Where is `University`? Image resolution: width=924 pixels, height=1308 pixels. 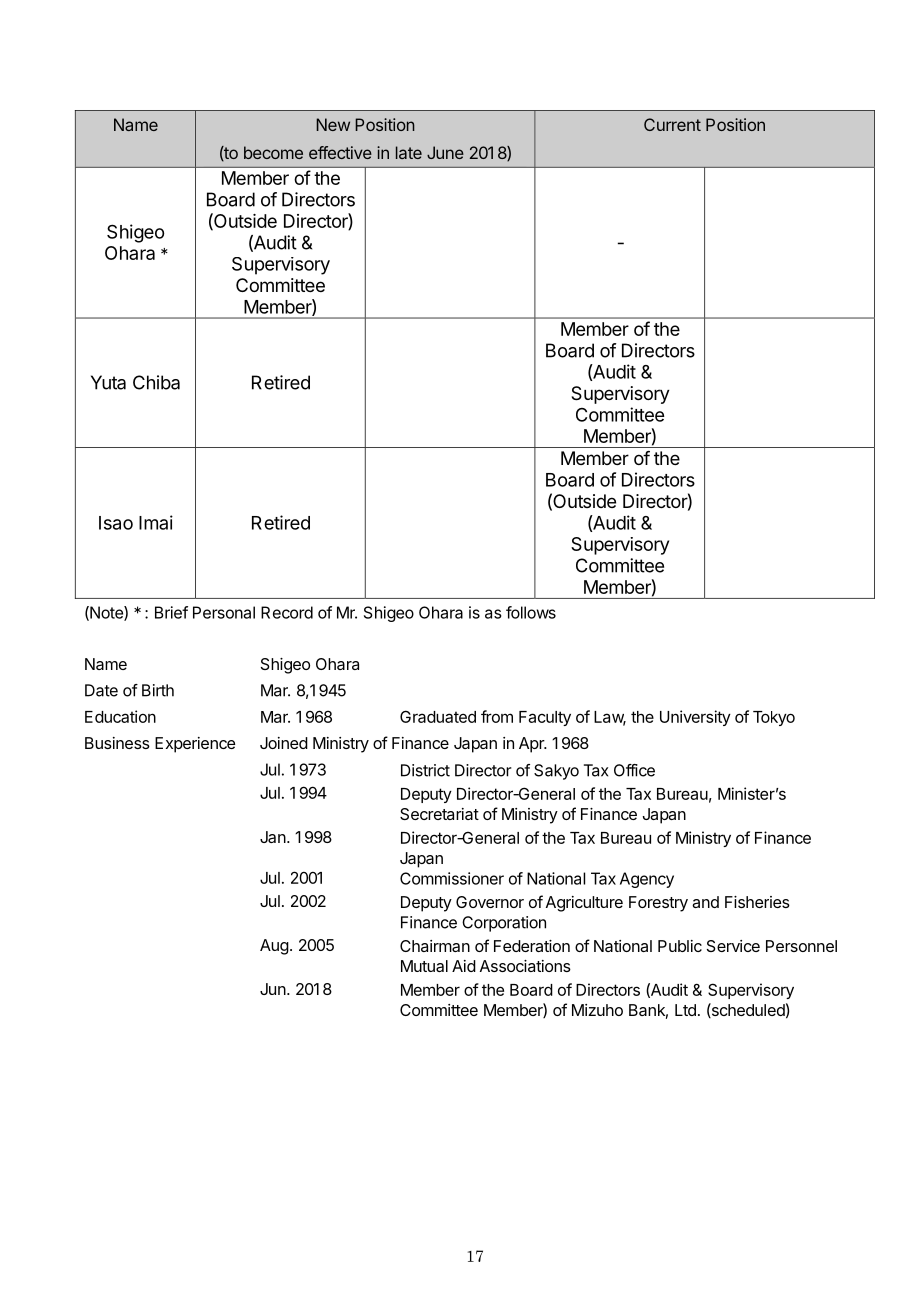
University is located at coordinates (695, 718).
